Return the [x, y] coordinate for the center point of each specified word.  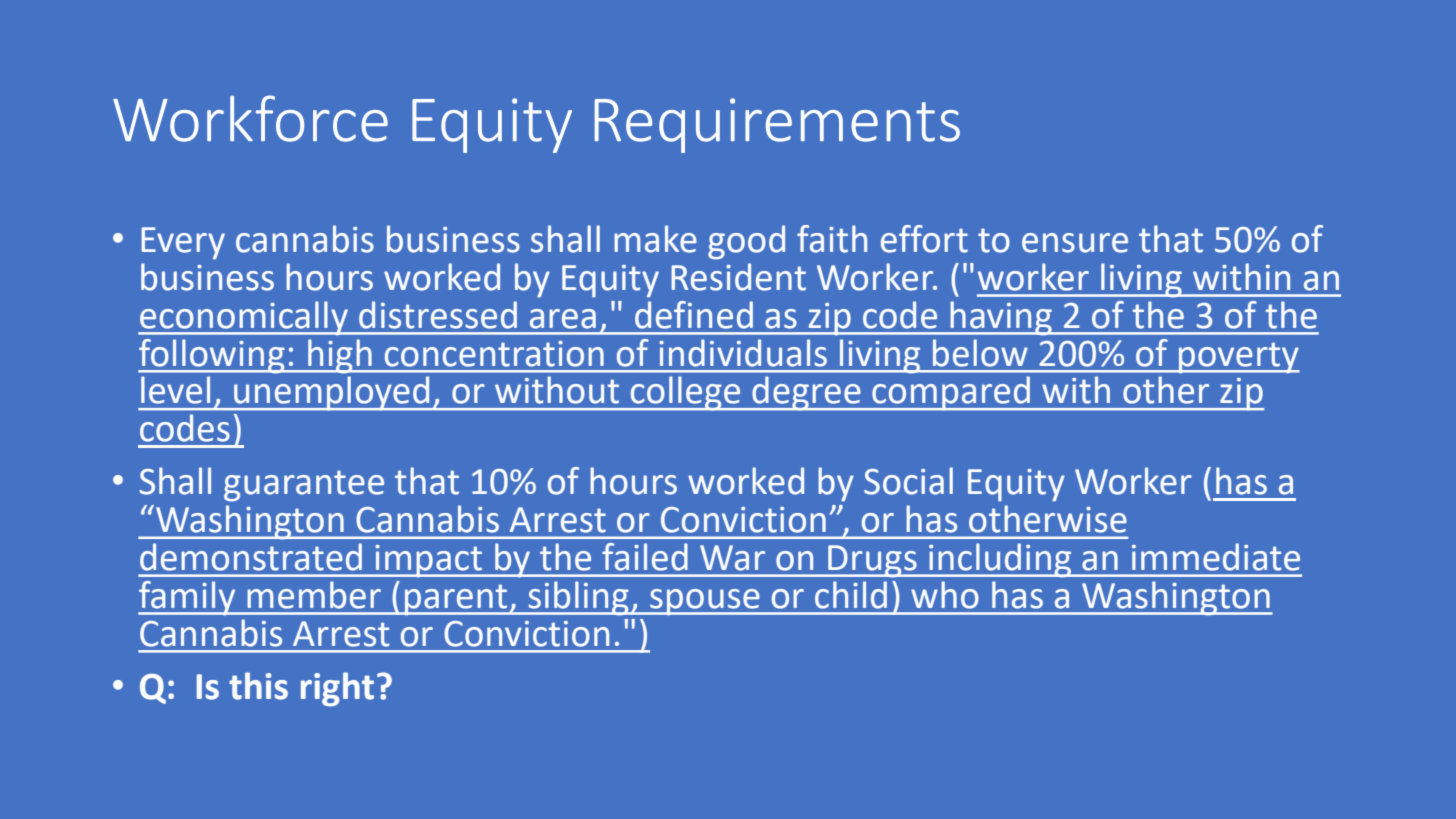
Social [908, 481]
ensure [1075, 243]
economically [244, 318]
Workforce [250, 118]
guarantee [304, 486]
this [258, 686]
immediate [1216, 557]
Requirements [777, 125]
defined [694, 315]
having [1001, 318]
